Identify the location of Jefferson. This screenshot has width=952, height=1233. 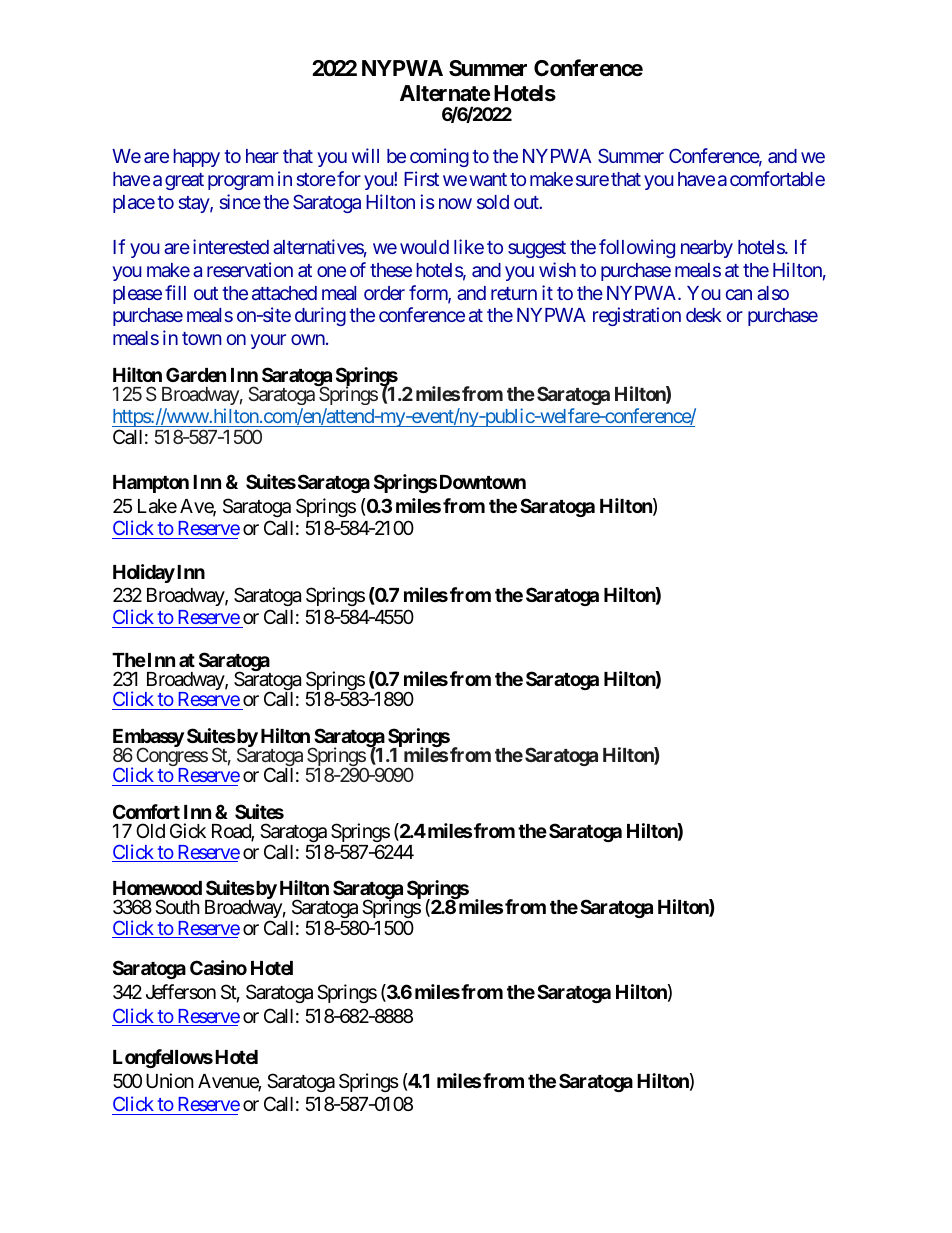
(181, 991).
